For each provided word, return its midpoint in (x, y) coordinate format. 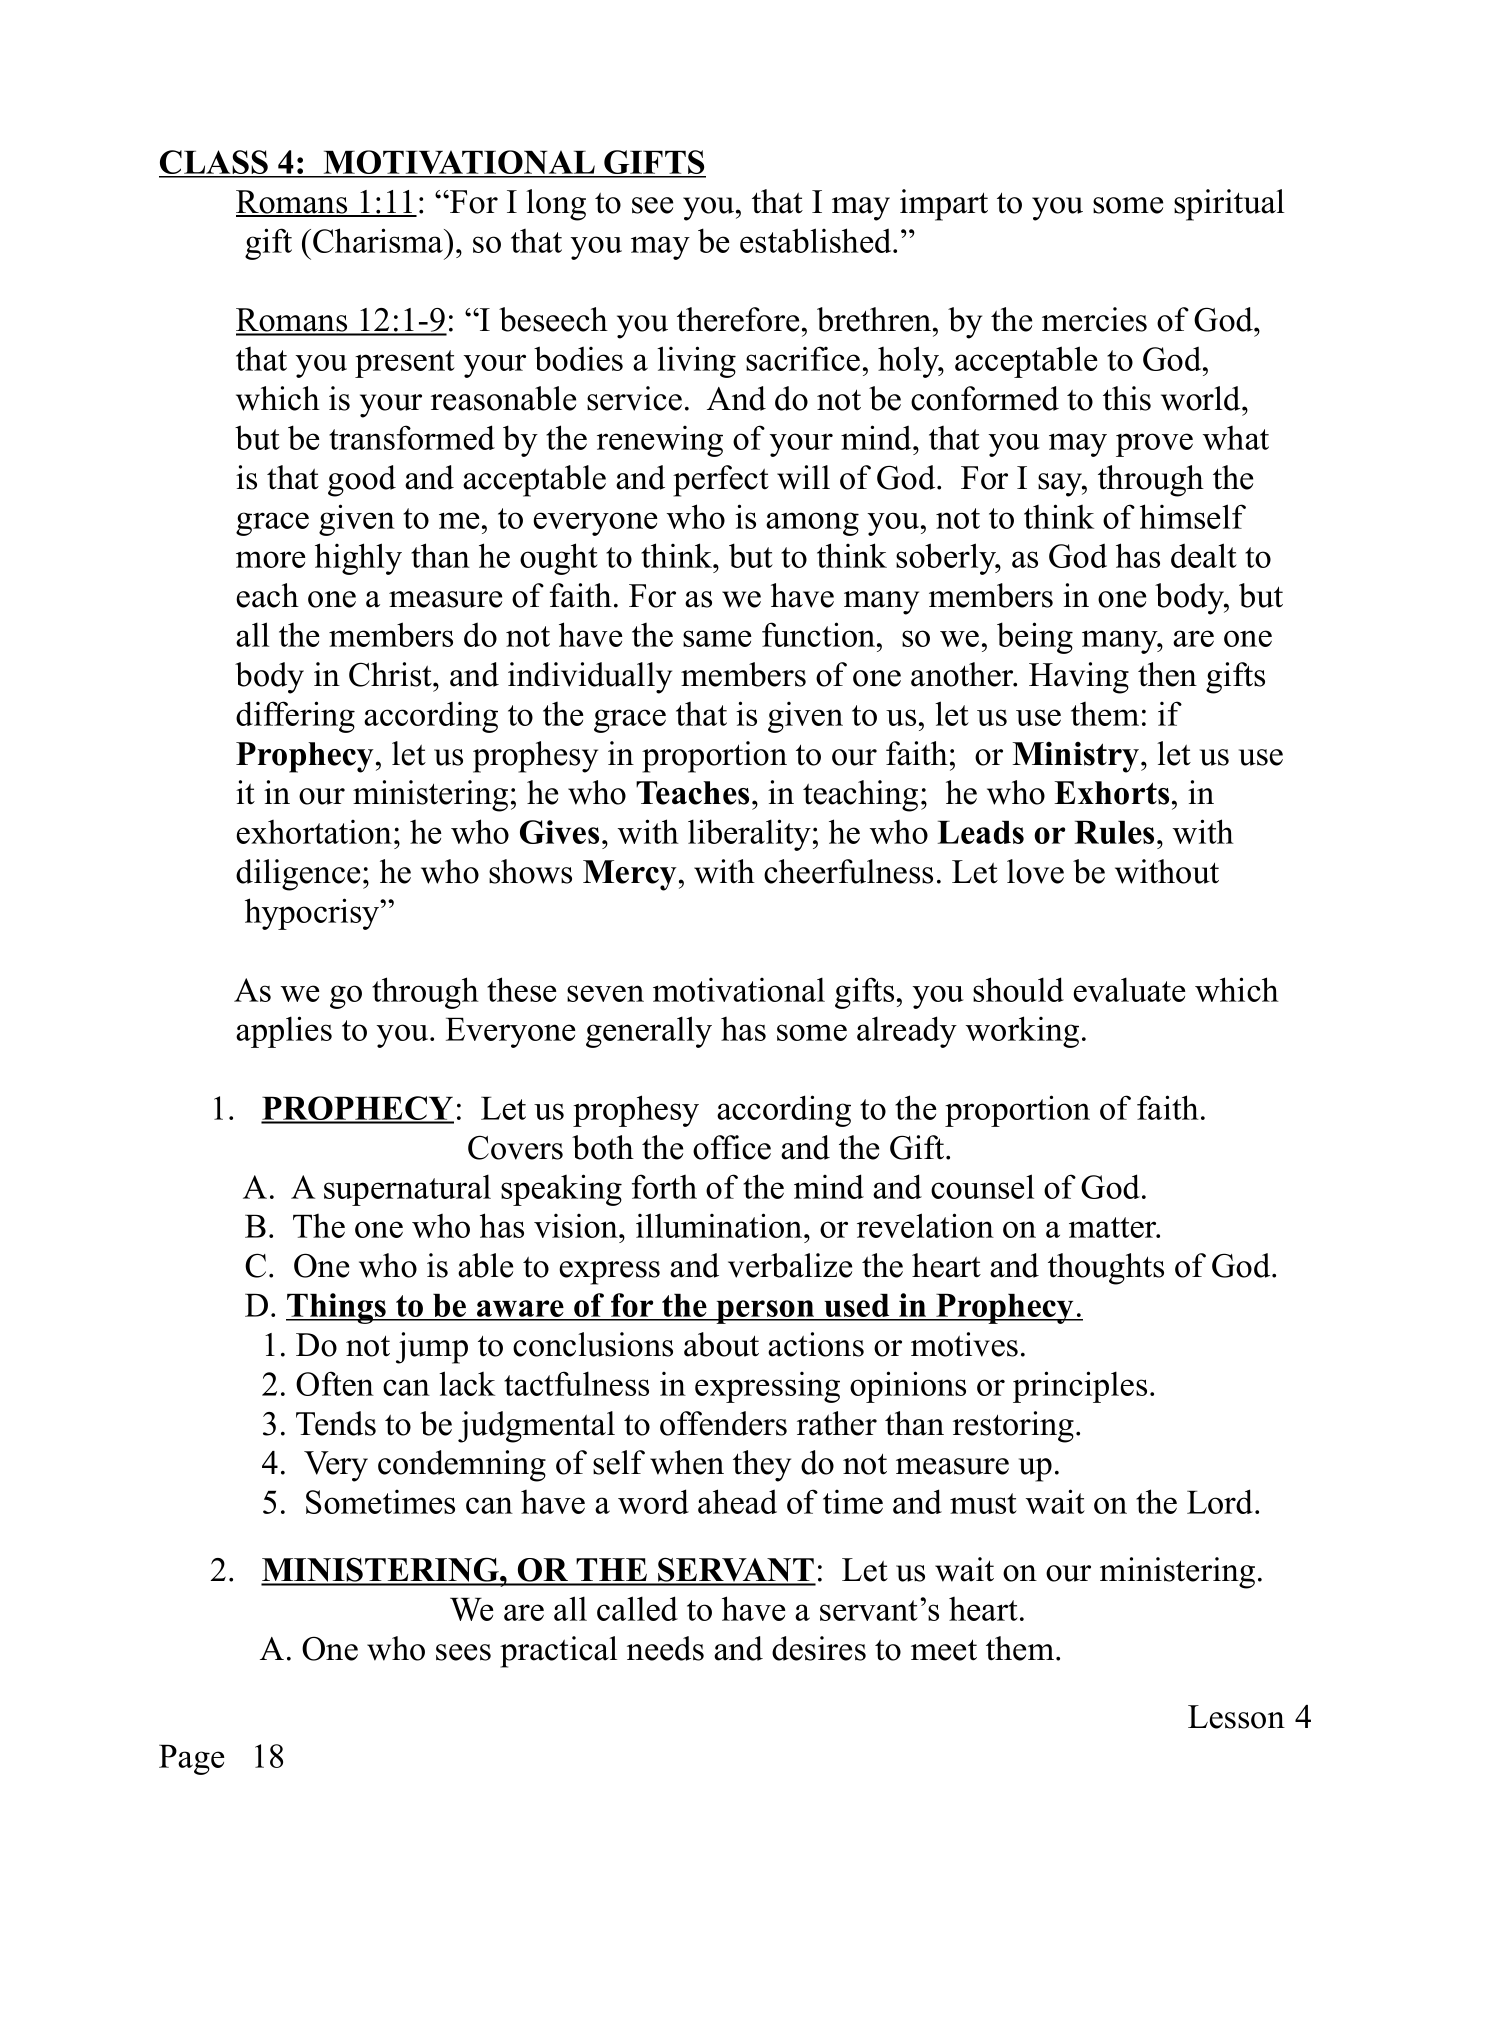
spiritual (1229, 205)
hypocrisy (313, 914)
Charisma (379, 240)
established (817, 240)
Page (192, 1759)
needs (665, 1648)
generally (649, 1032)
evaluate (1129, 989)
